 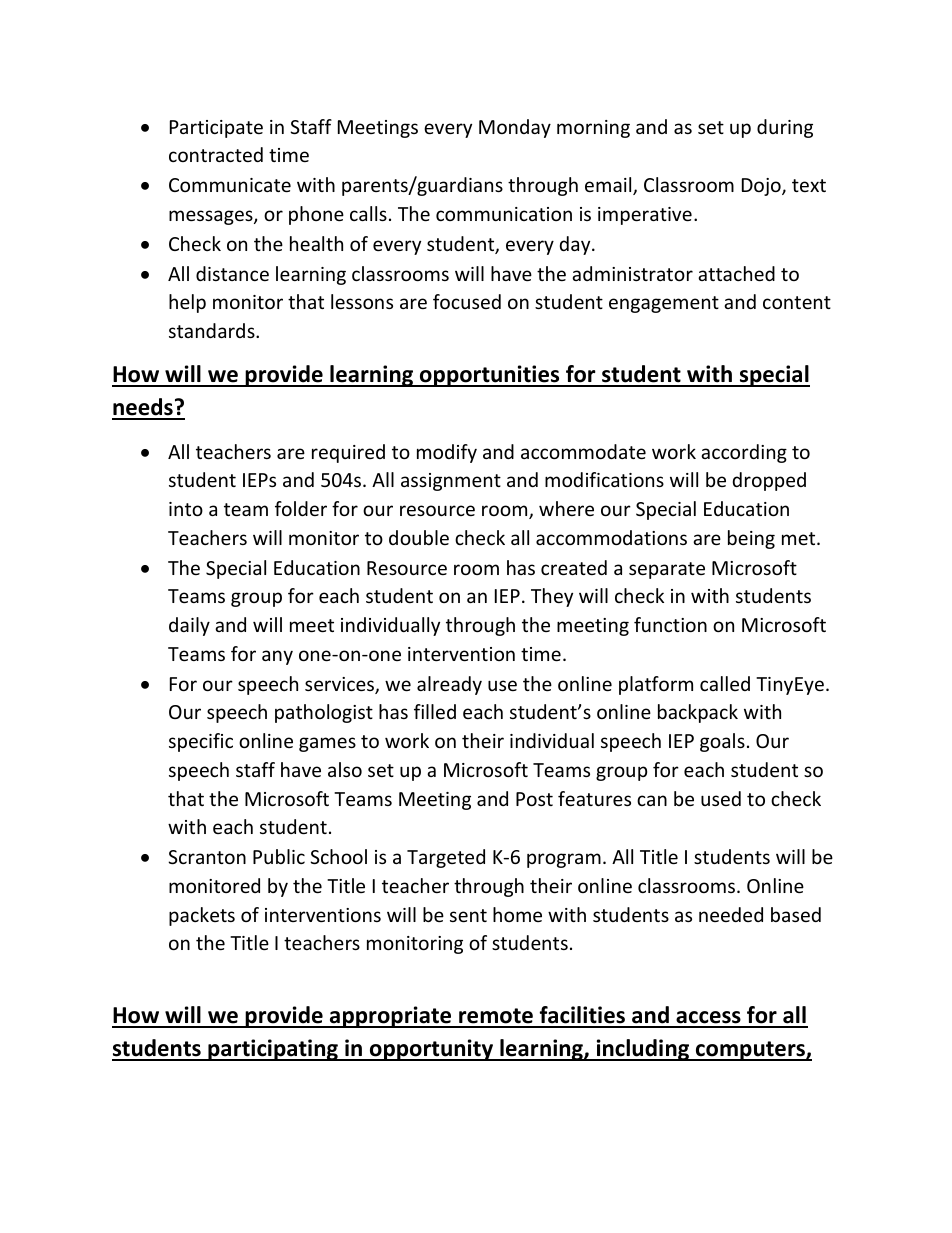 What do you see at coordinates (273, 1050) in the screenshot?
I see `participating` at bounding box center [273, 1050].
